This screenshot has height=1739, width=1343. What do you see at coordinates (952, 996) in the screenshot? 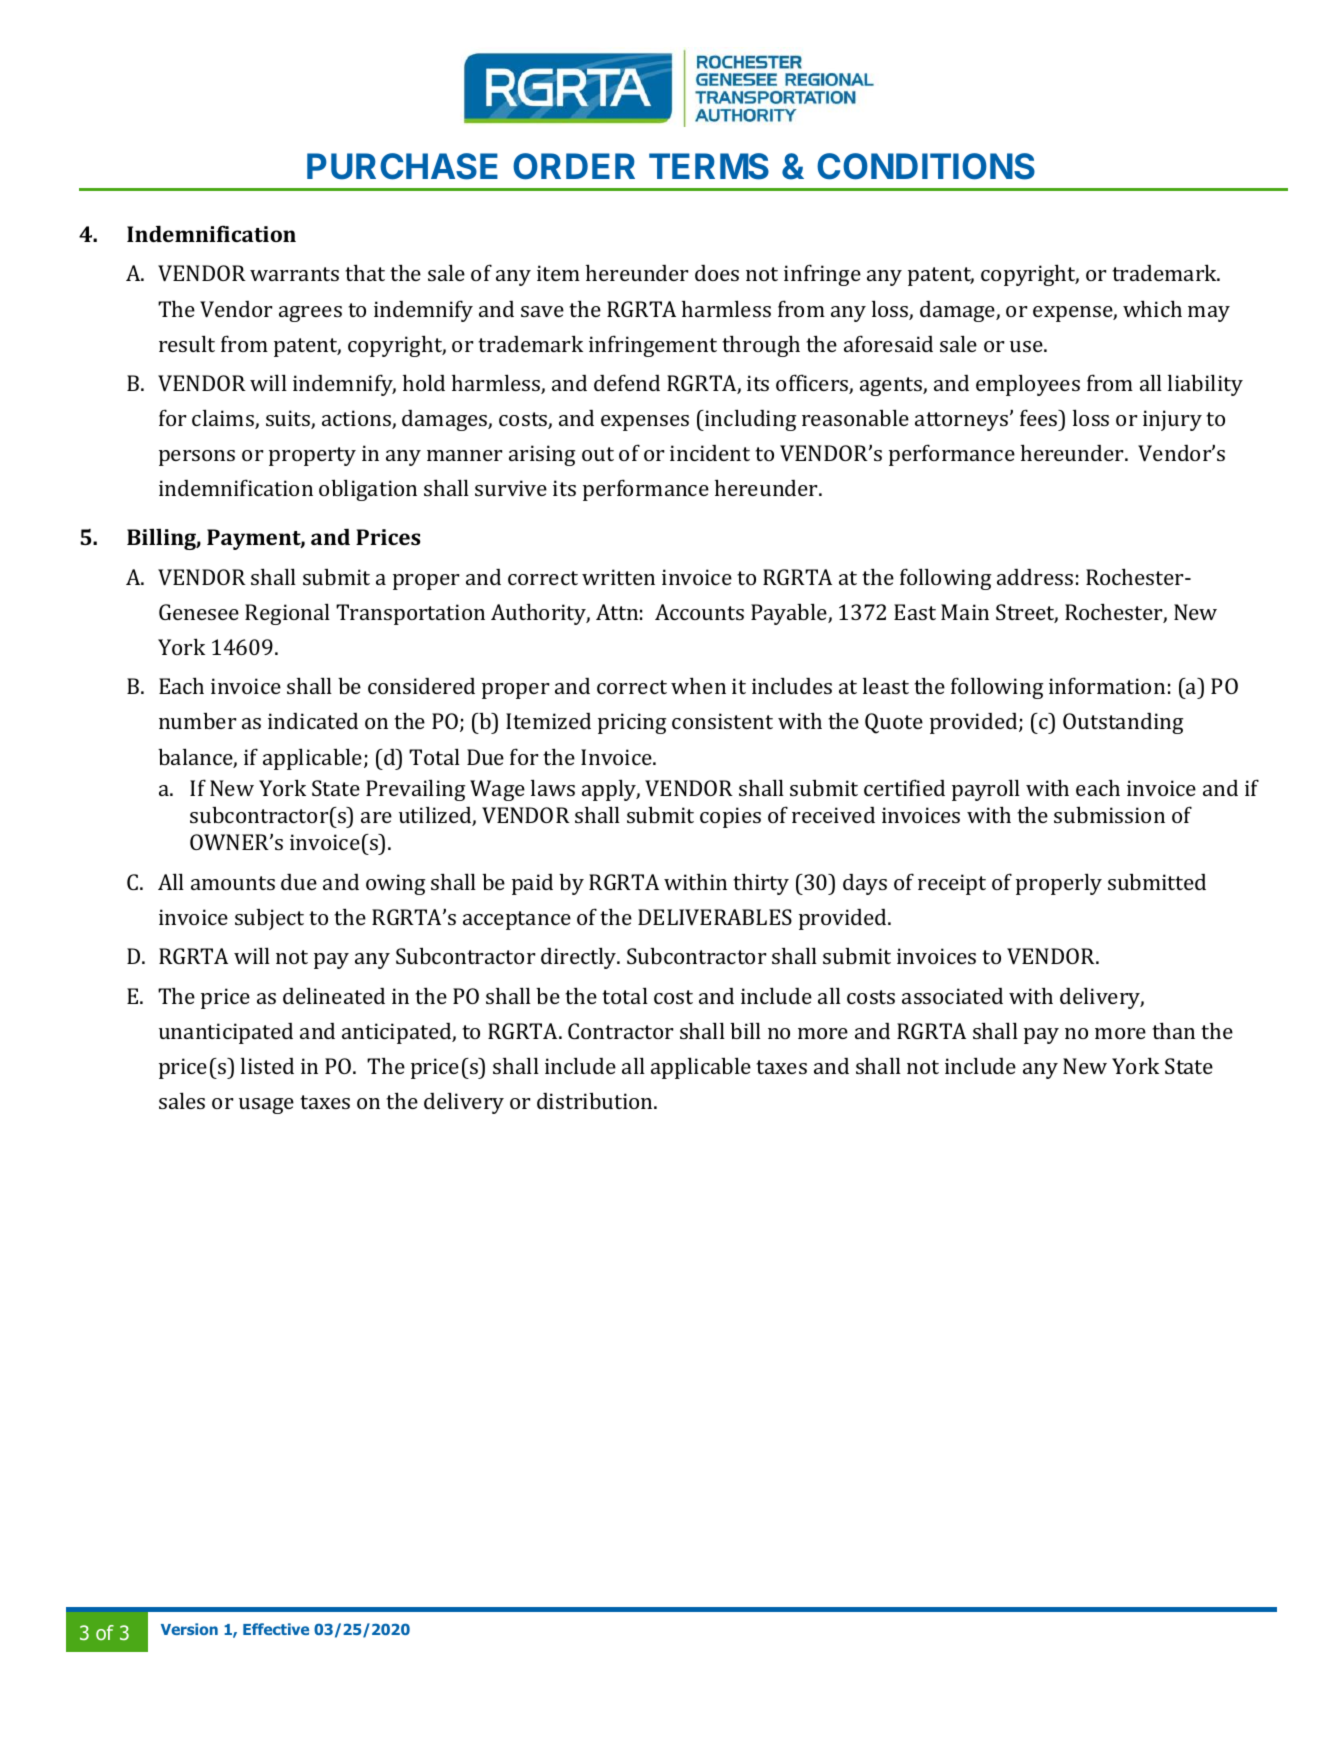
I see `associated` at bounding box center [952, 996].
